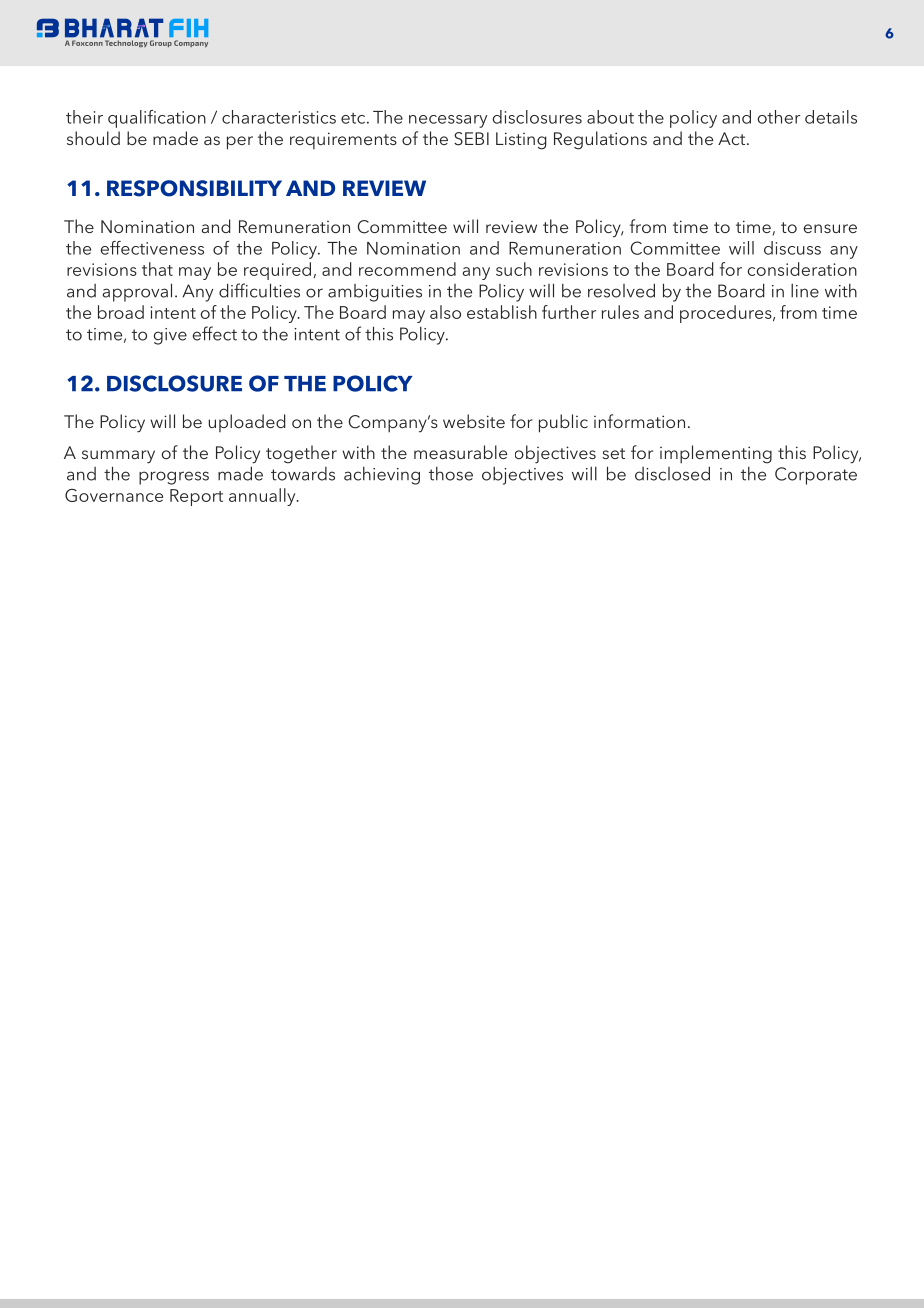 The image size is (924, 1308). Describe the element at coordinates (727, 314) in the page. I see `procedures` at that location.
